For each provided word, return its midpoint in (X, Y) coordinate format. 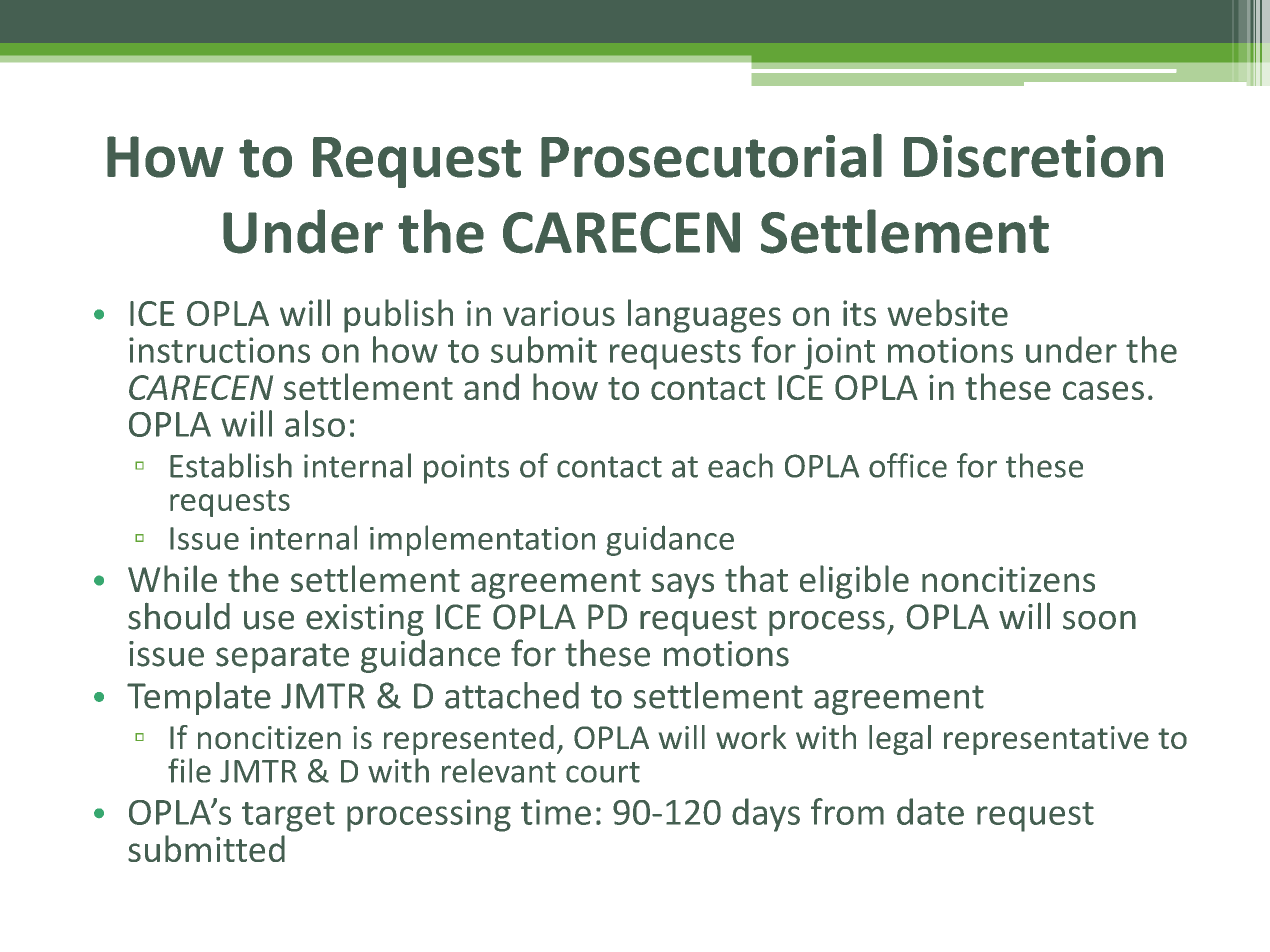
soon (1099, 620)
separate (282, 658)
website (947, 312)
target (288, 817)
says (683, 586)
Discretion (1033, 156)
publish (398, 316)
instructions (219, 350)
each (740, 465)
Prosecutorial (711, 155)
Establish (231, 465)
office (908, 465)
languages (704, 316)
